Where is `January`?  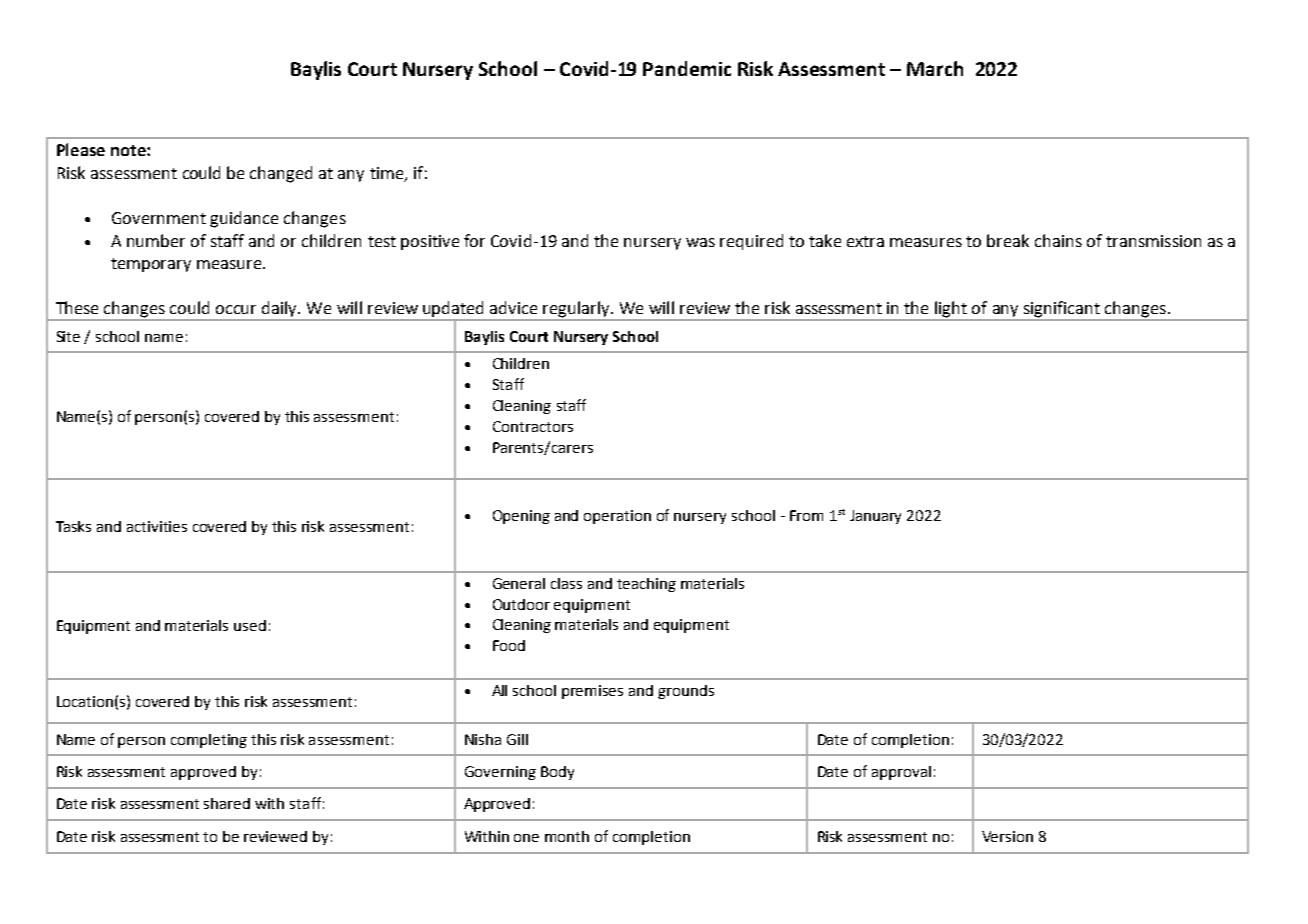
January is located at coordinates (875, 517).
